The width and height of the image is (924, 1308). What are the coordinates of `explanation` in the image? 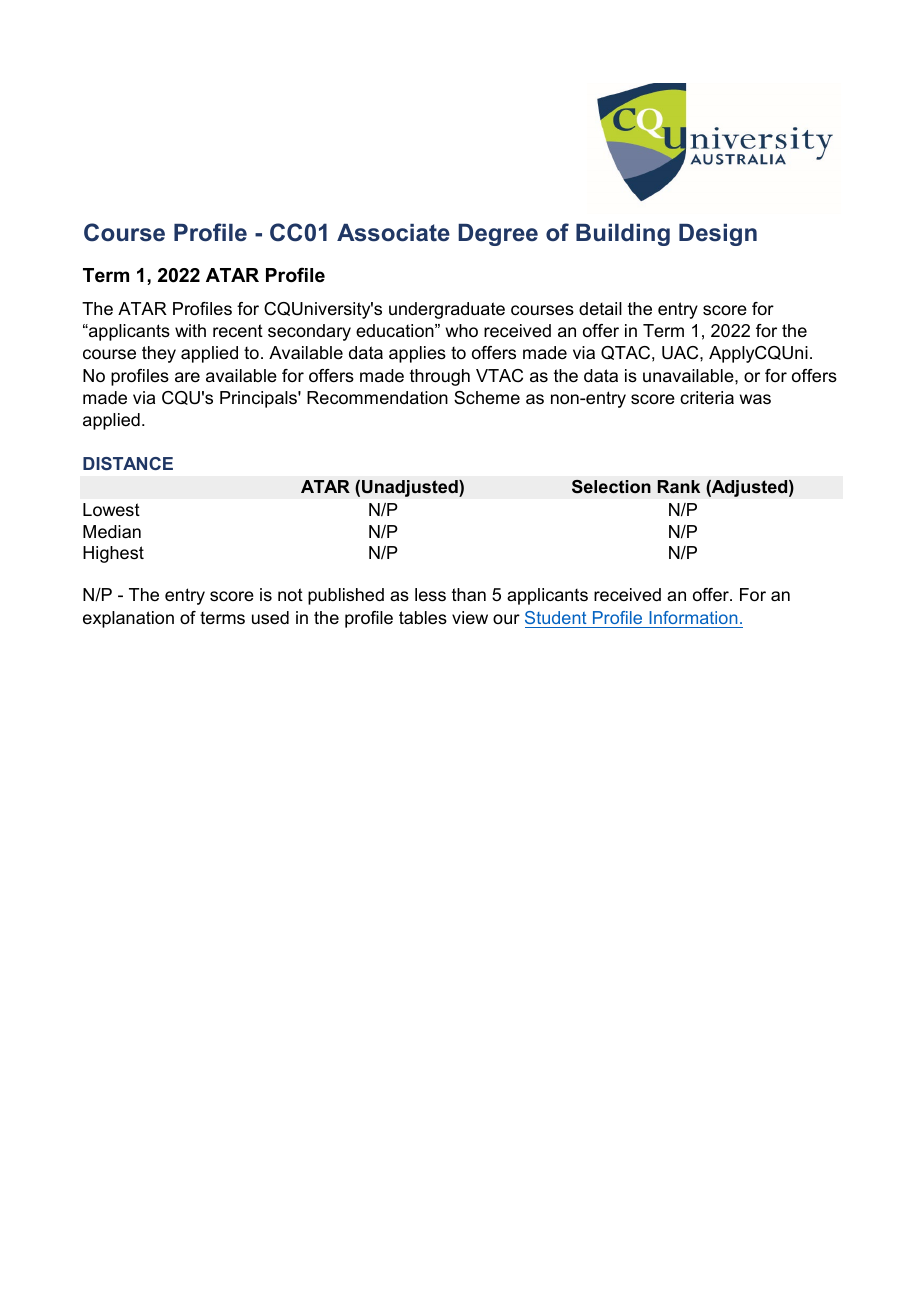 It's located at (128, 619).
